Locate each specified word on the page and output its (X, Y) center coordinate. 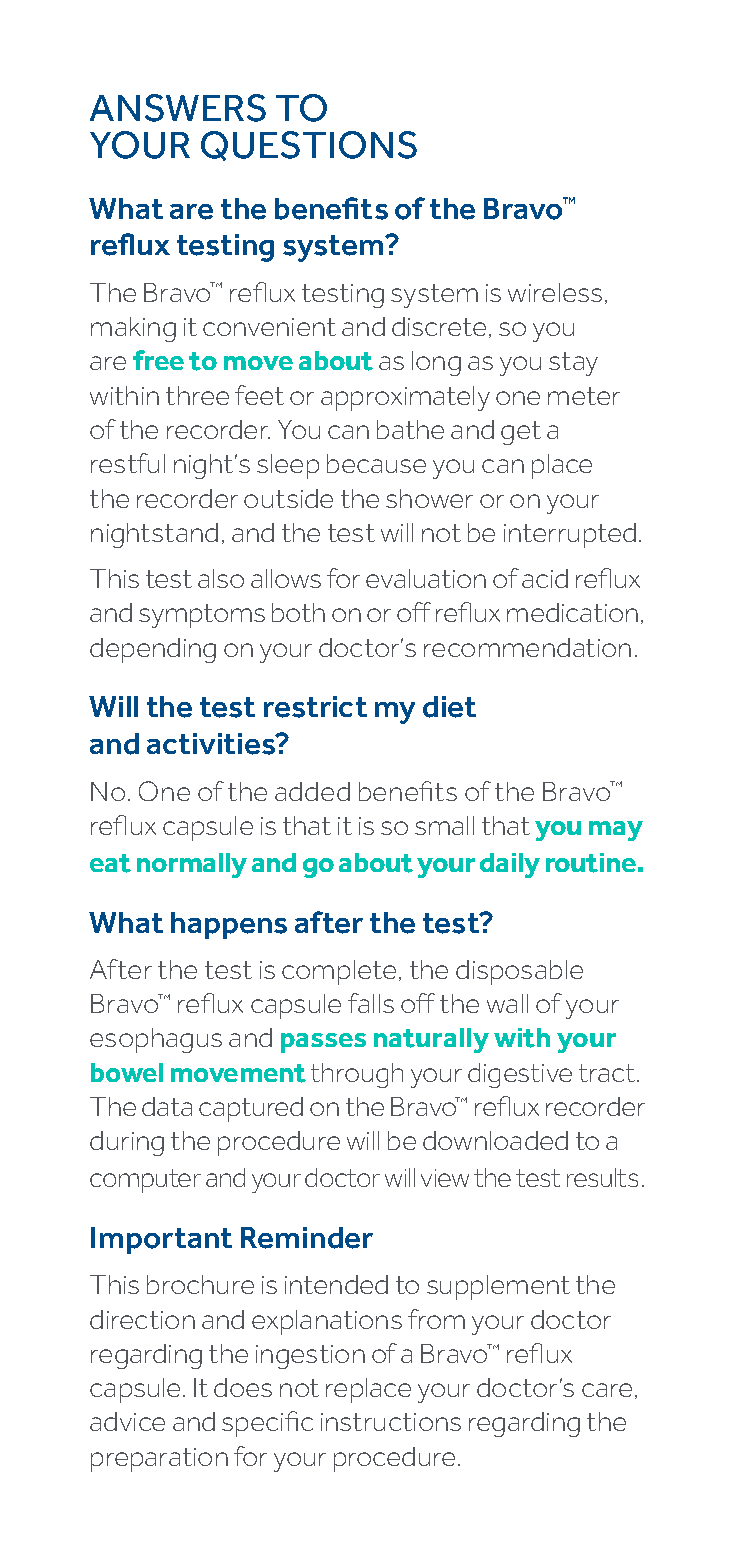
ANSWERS (178, 108)
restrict (315, 707)
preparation (159, 1460)
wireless (555, 292)
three (197, 395)
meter (584, 396)
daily (510, 865)
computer (145, 1181)
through (357, 1075)
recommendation (527, 647)
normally (192, 865)
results (602, 1177)
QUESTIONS (309, 146)
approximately (405, 398)
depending (153, 650)
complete (339, 972)
